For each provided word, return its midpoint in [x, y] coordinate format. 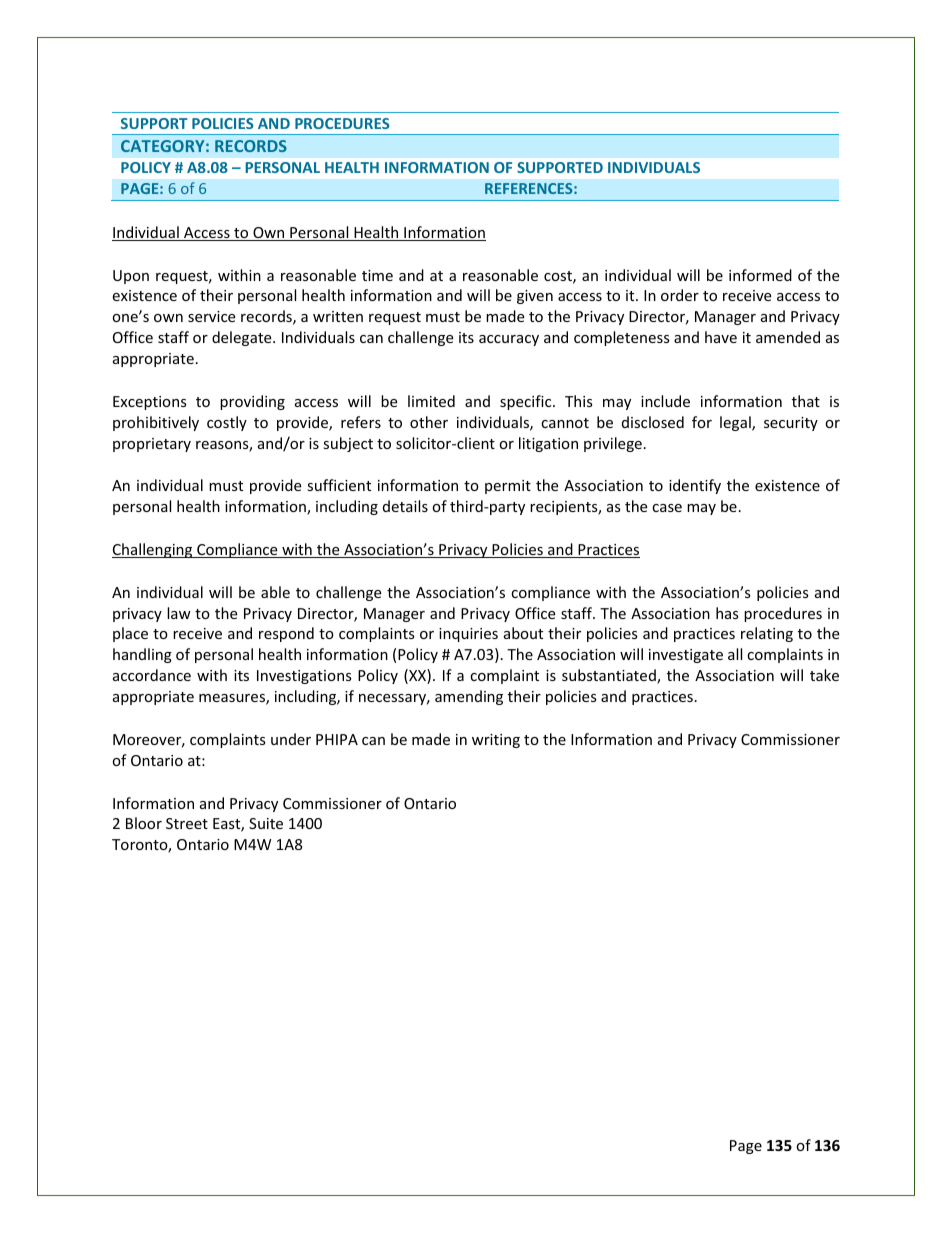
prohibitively [156, 423]
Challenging [153, 550]
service [211, 316]
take [824, 675]
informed [760, 275]
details [405, 506]
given [535, 297]
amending [469, 697]
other [429, 422]
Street [187, 823]
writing [496, 741]
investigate [686, 656]
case [667, 508]
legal [736, 423]
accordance [152, 675]
